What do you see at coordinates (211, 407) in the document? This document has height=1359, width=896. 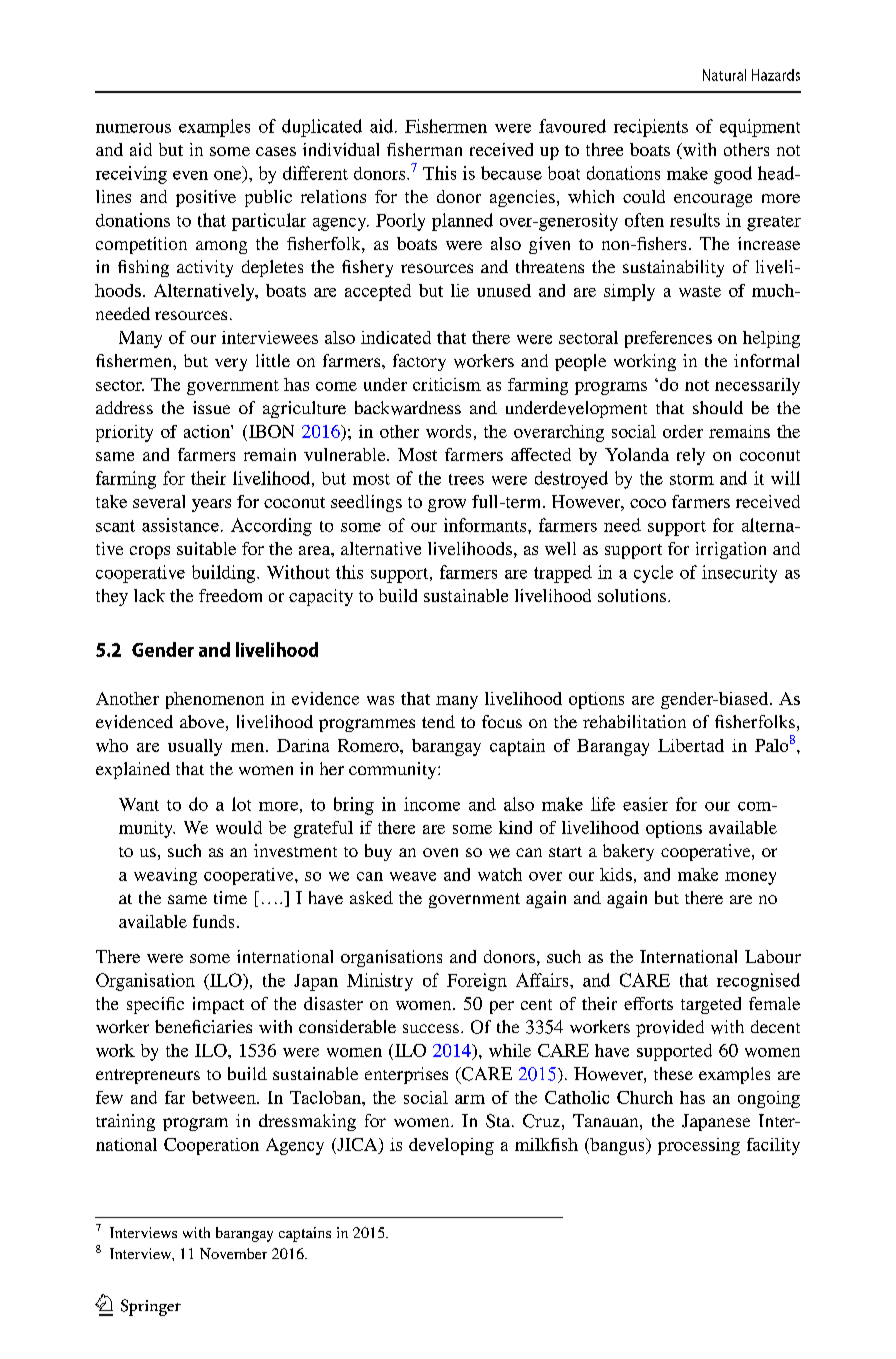 I see `issue` at bounding box center [211, 407].
